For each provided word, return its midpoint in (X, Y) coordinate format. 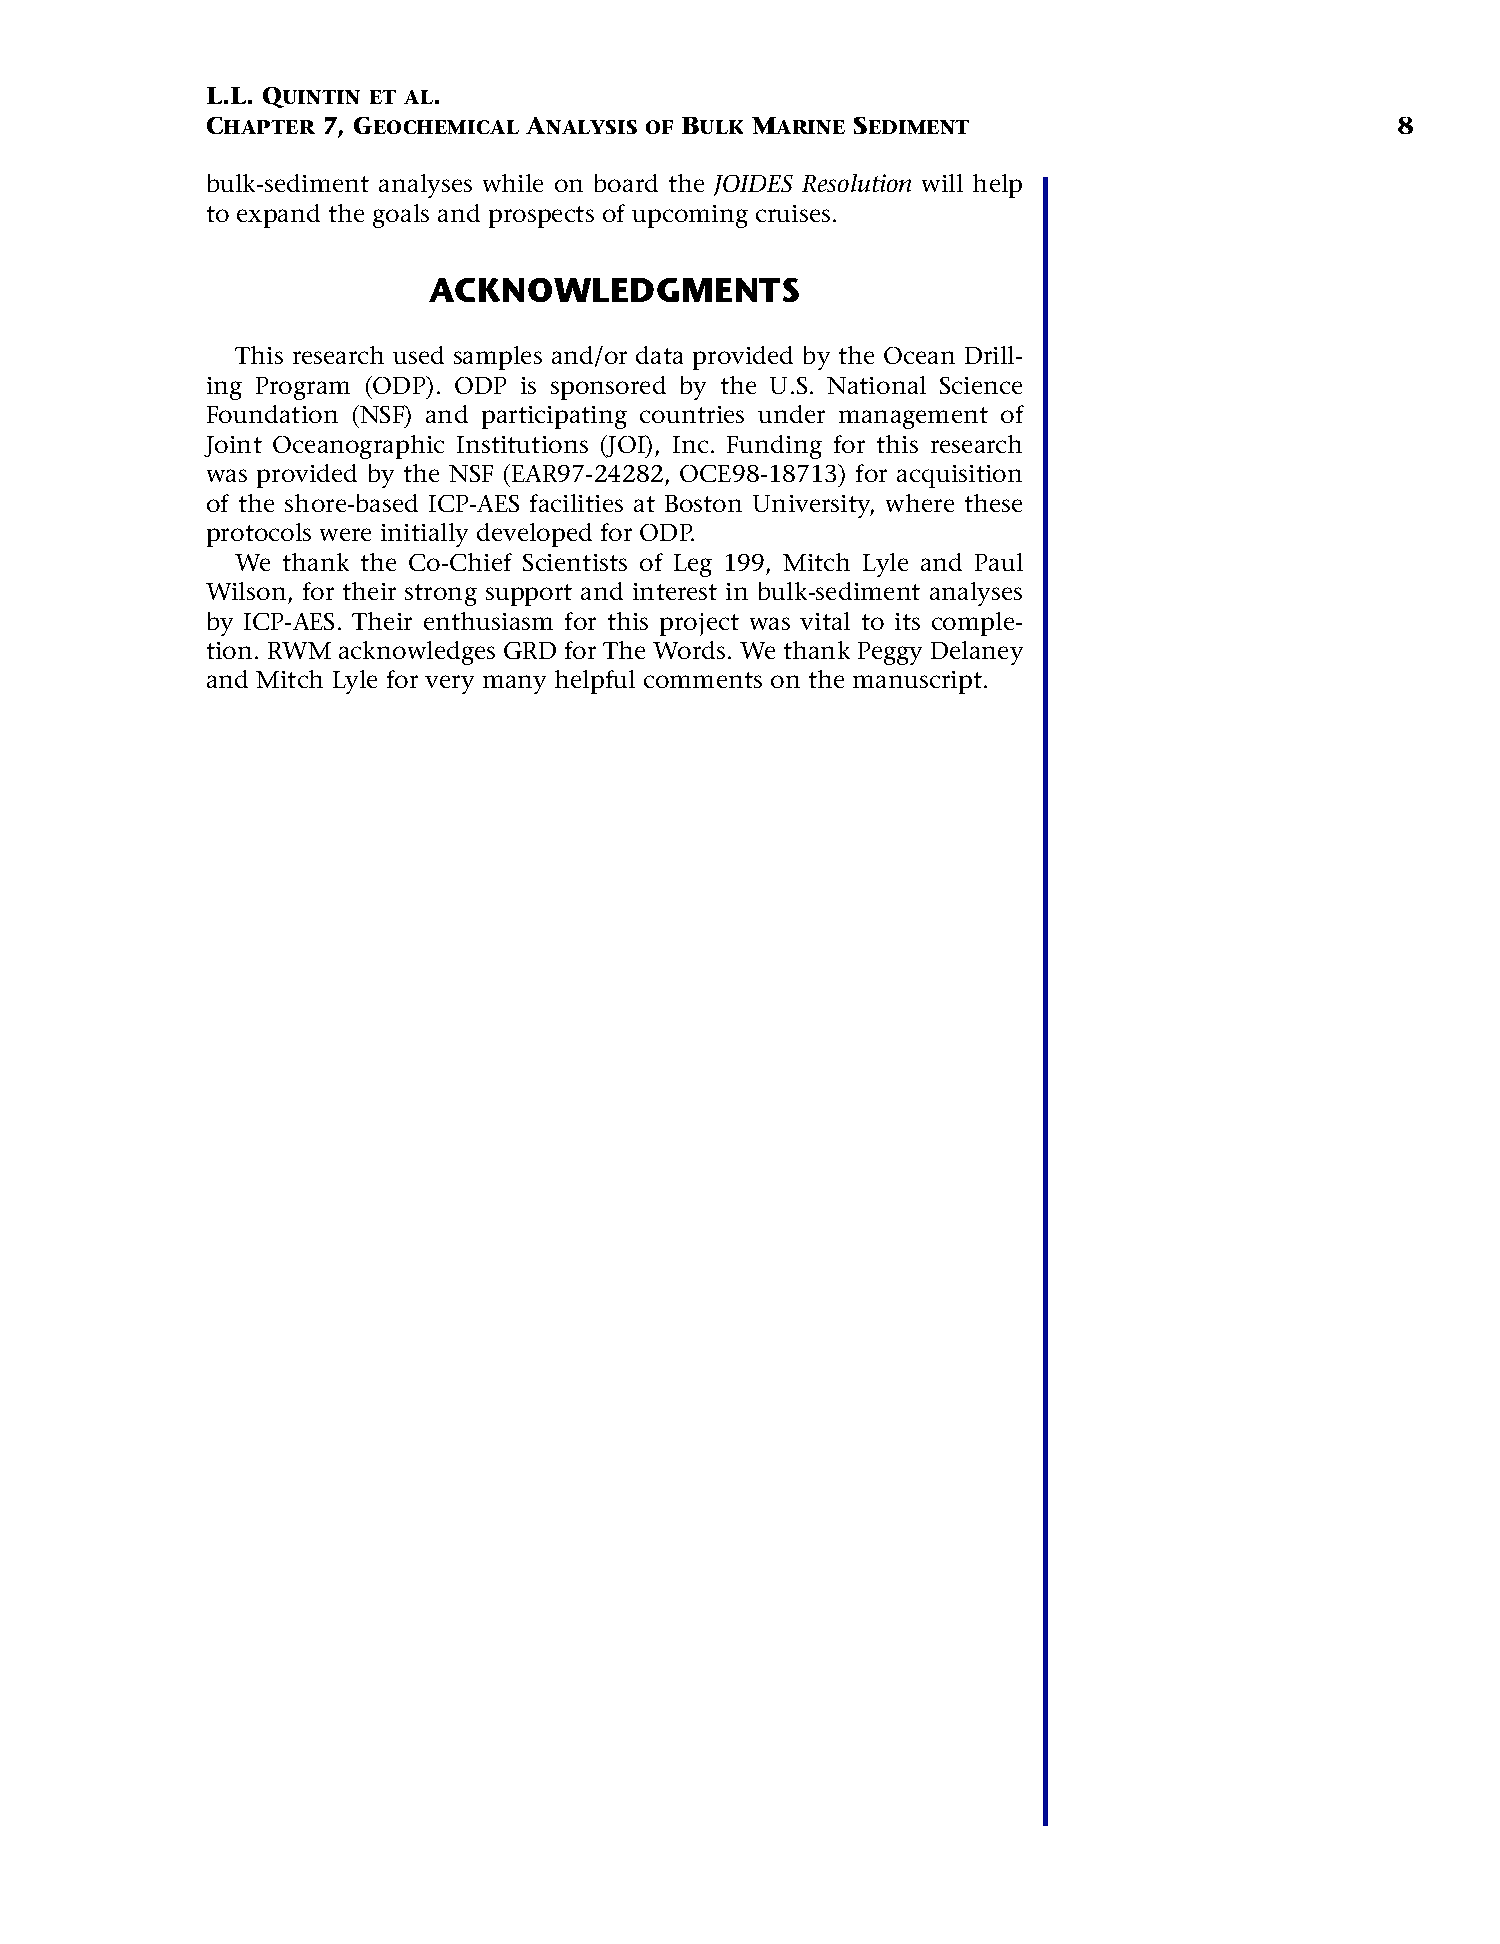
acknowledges (417, 653)
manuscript (917, 682)
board (626, 183)
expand (278, 216)
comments (703, 680)
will (942, 183)
